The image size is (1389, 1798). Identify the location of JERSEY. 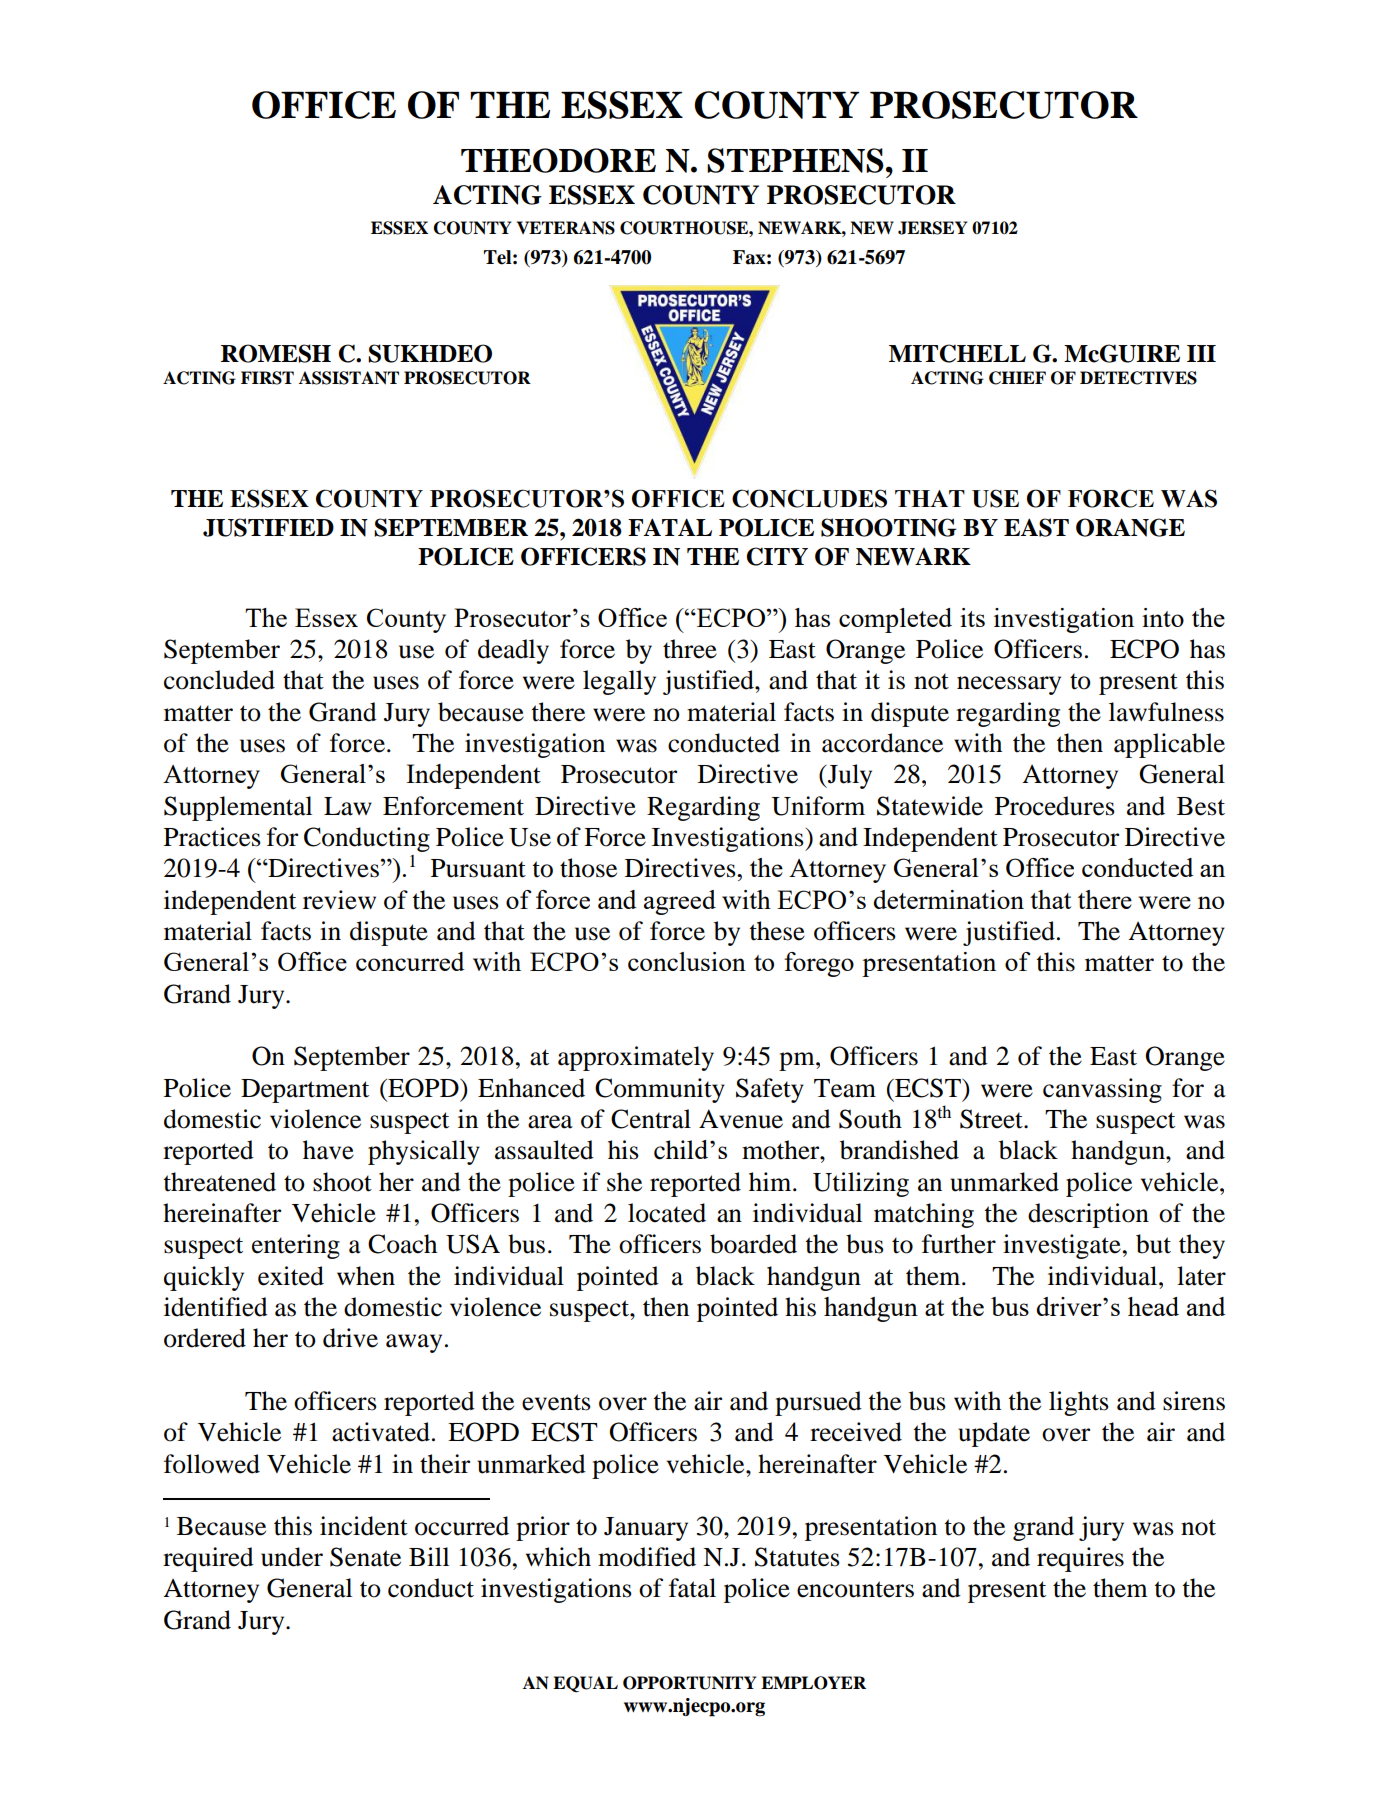
(932, 228).
